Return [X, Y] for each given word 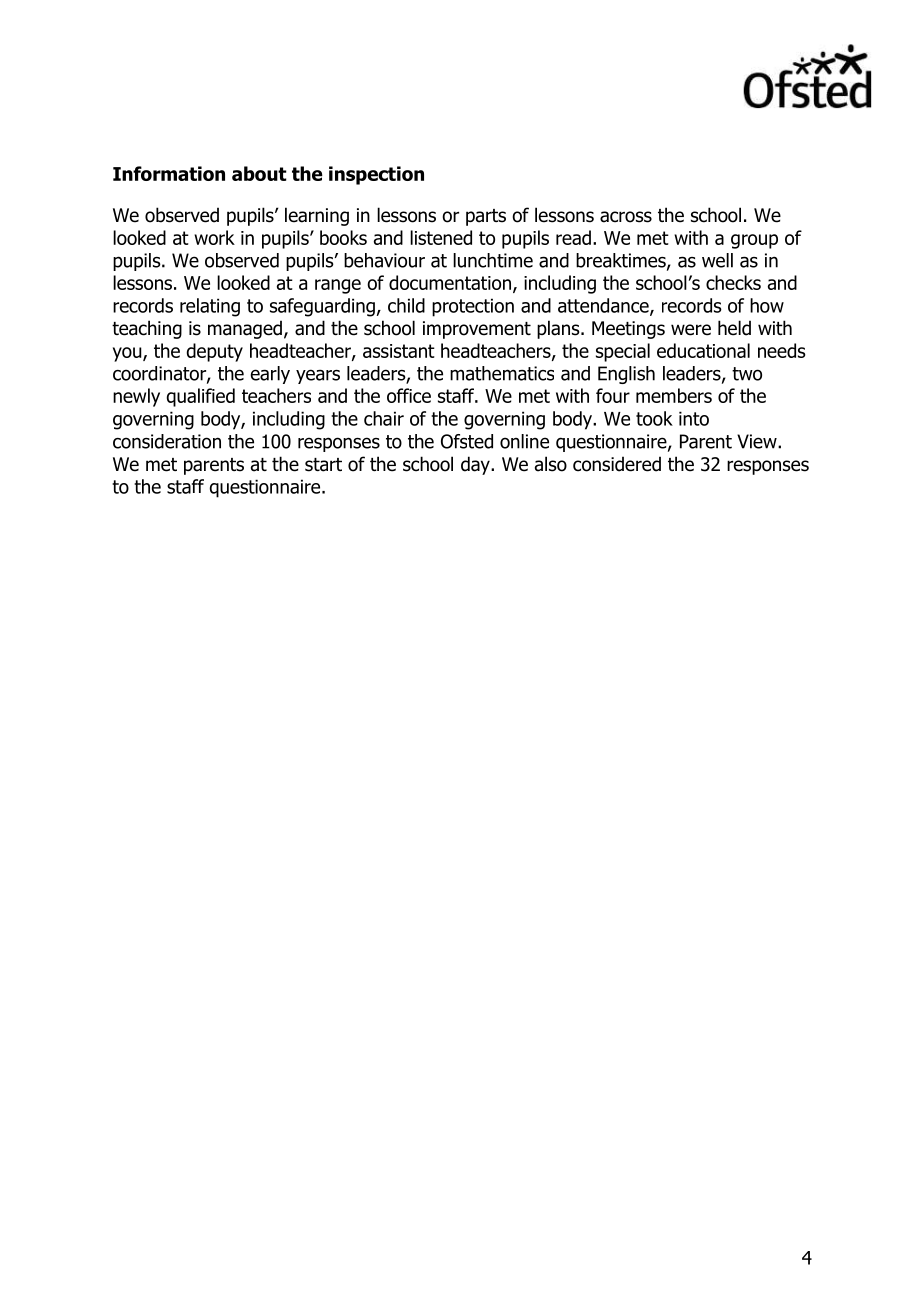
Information [169, 173]
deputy [215, 352]
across [626, 217]
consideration [167, 441]
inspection [376, 175]
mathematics [502, 373]
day [476, 465]
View [758, 441]
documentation [450, 282]
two [747, 374]
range [338, 286]
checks [733, 282]
